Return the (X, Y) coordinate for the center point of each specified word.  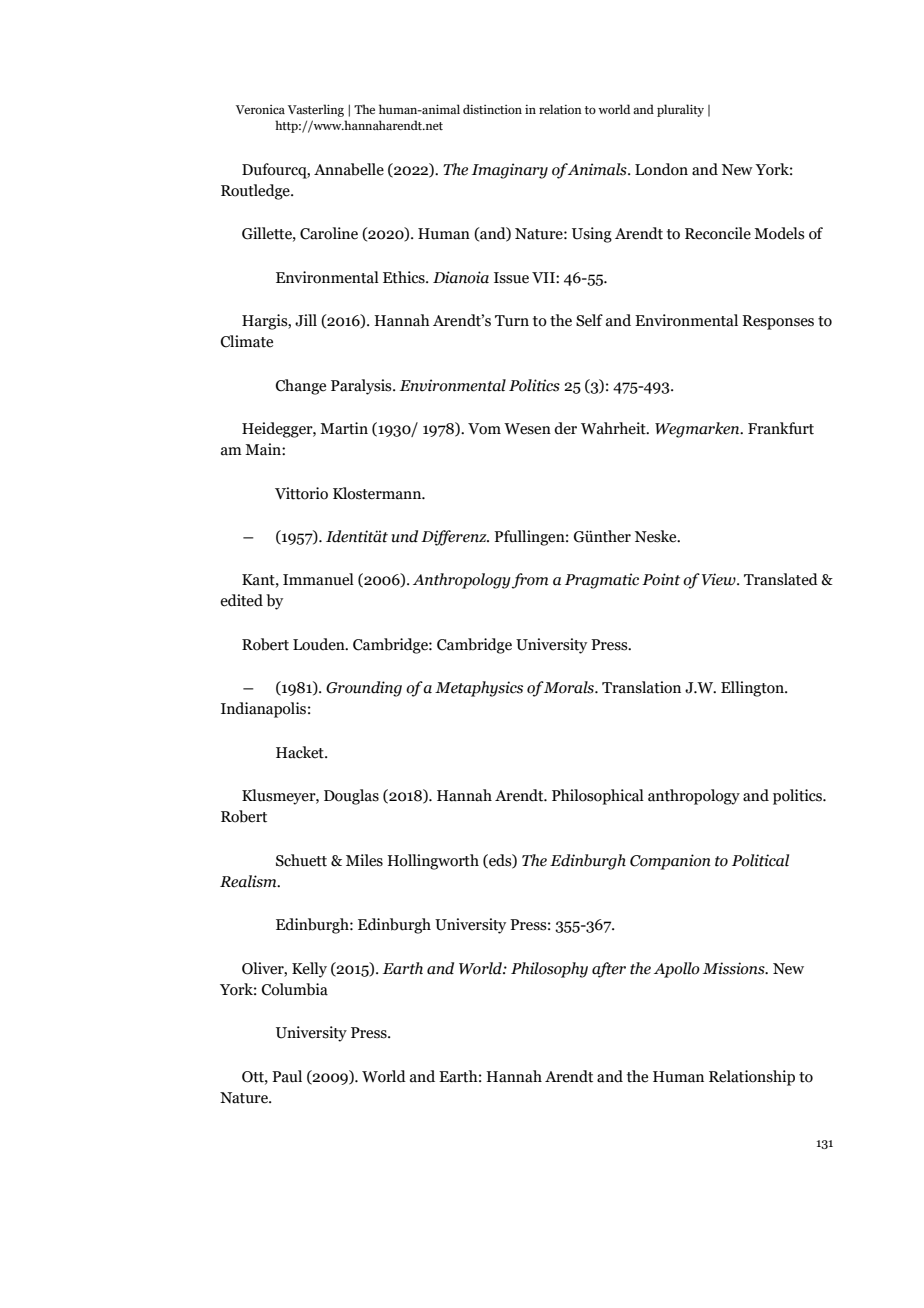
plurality (680, 110)
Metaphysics (479, 689)
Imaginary (510, 171)
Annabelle (349, 169)
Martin (344, 428)
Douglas (351, 797)
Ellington (753, 689)
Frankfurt (781, 428)
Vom (484, 429)
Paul (287, 1076)
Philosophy (549, 970)
